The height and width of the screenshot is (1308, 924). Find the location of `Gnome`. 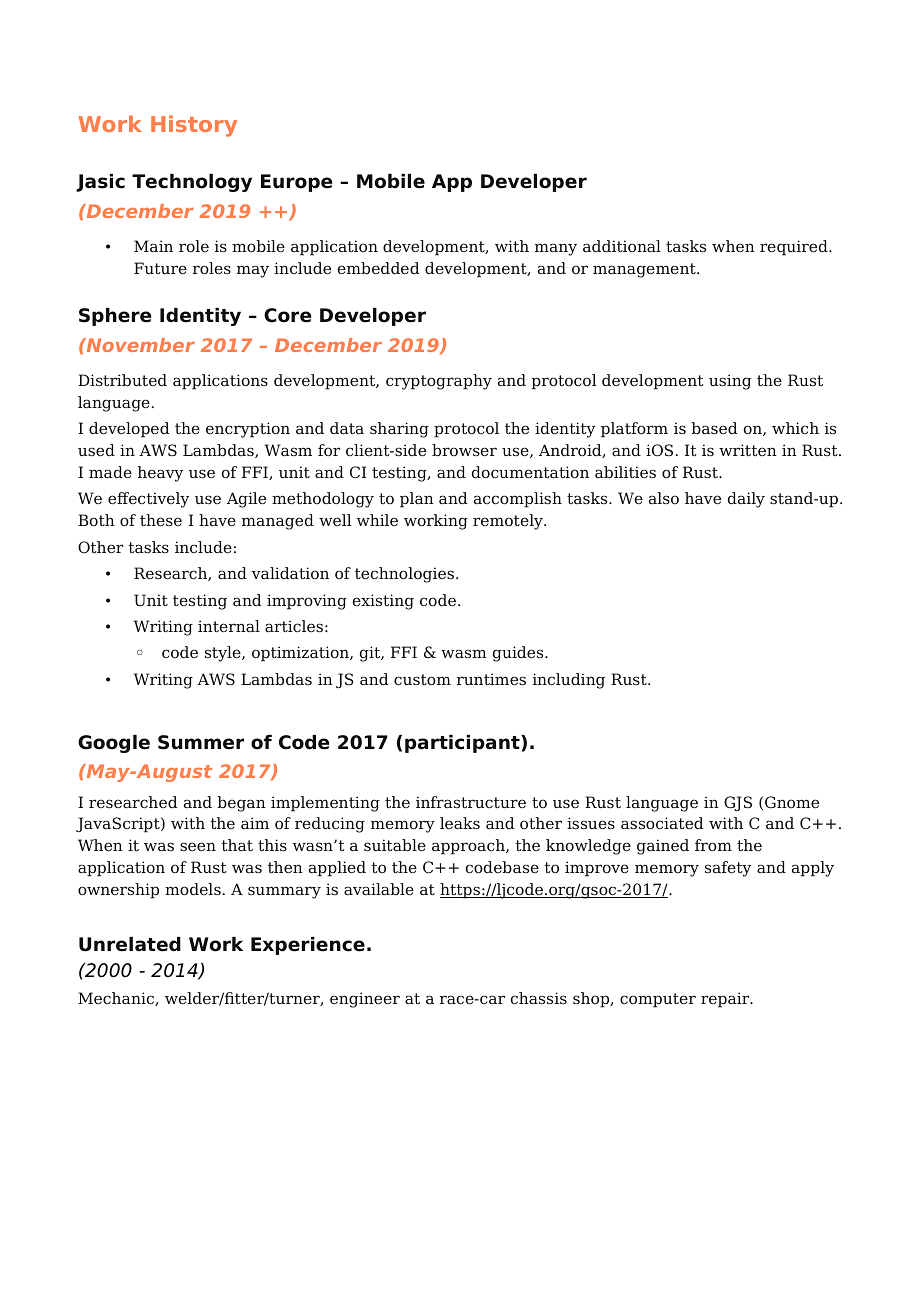

Gnome is located at coordinates (792, 802).
